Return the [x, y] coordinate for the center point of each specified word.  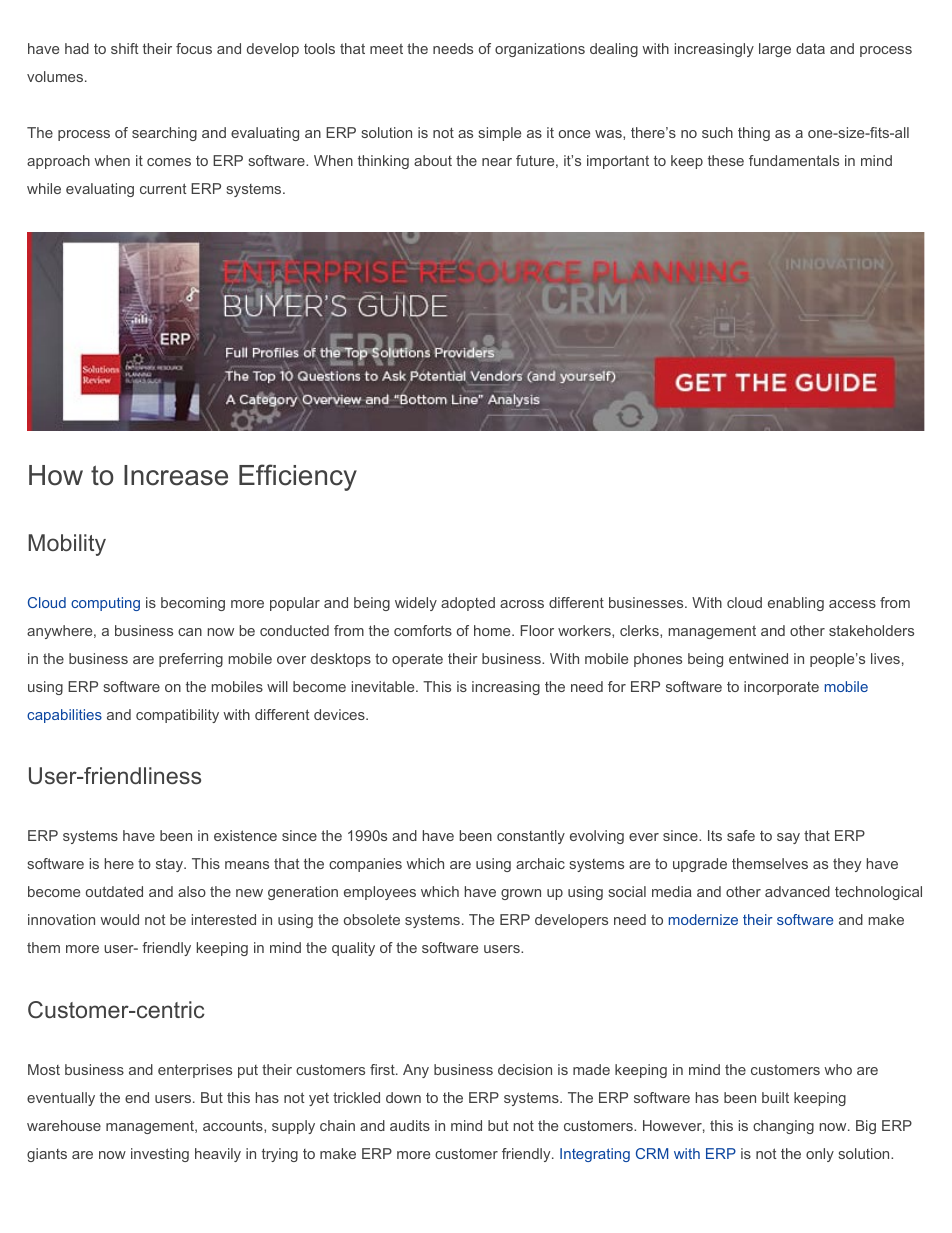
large [775, 50]
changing [783, 1127]
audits [410, 1125]
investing [160, 1155]
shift [125, 48]
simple [499, 134]
